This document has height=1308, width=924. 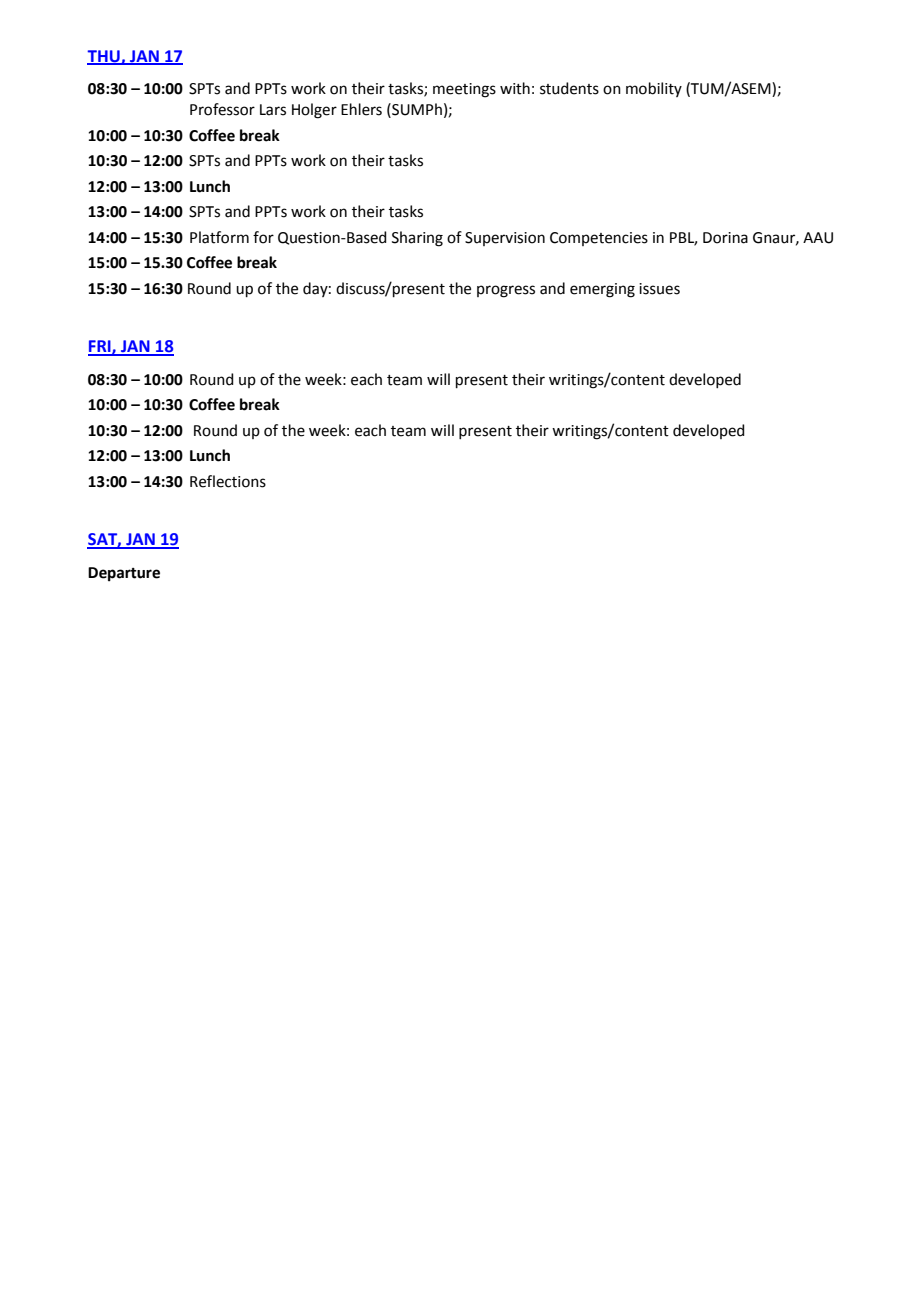 I want to click on Sharing, so click(x=417, y=239).
